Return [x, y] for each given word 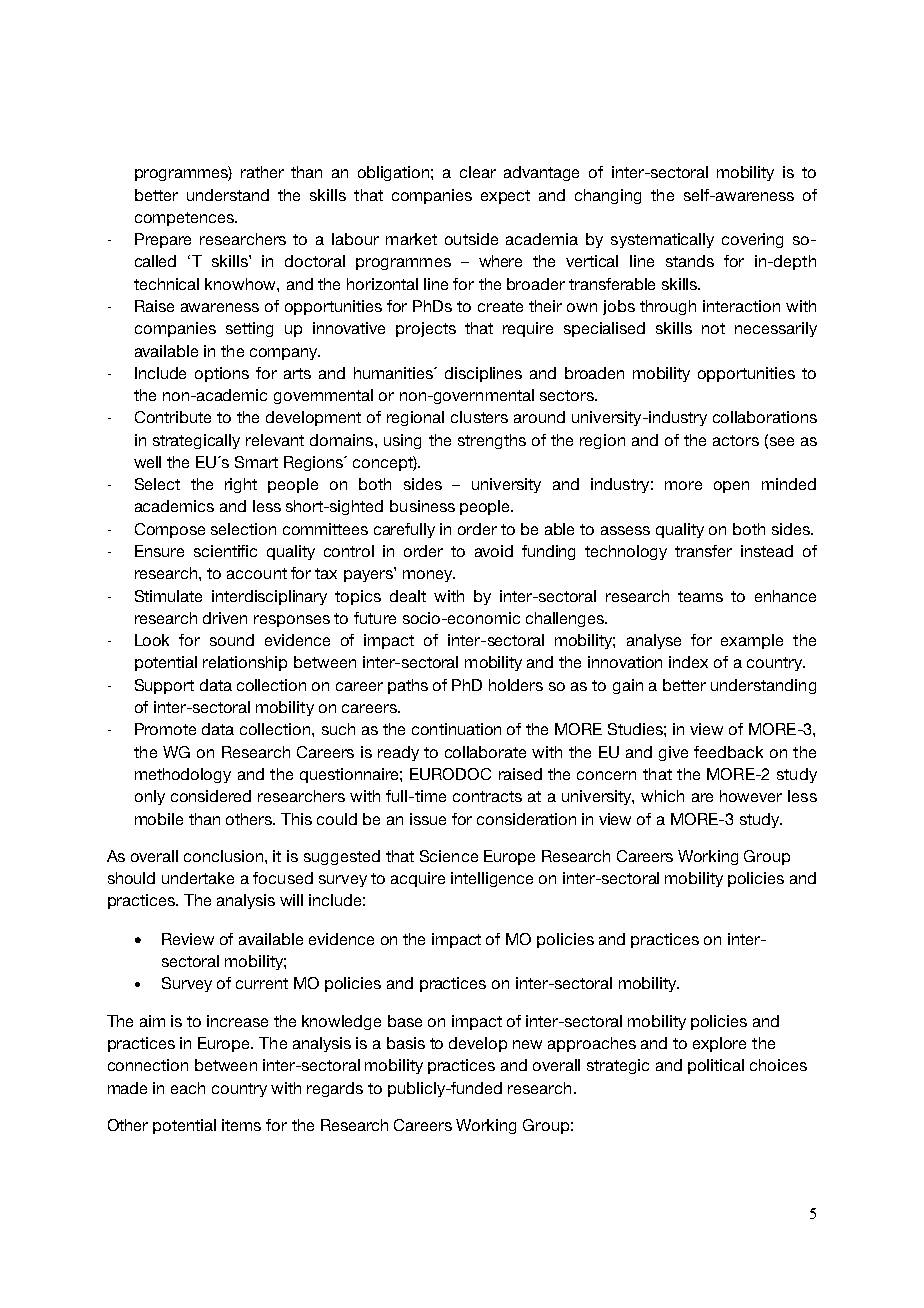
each [188, 1088]
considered [211, 796]
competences [186, 219]
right [241, 485]
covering [752, 240]
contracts [487, 796]
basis [406, 1043]
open [731, 487]
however [751, 796]
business [422, 506]
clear [478, 172]
